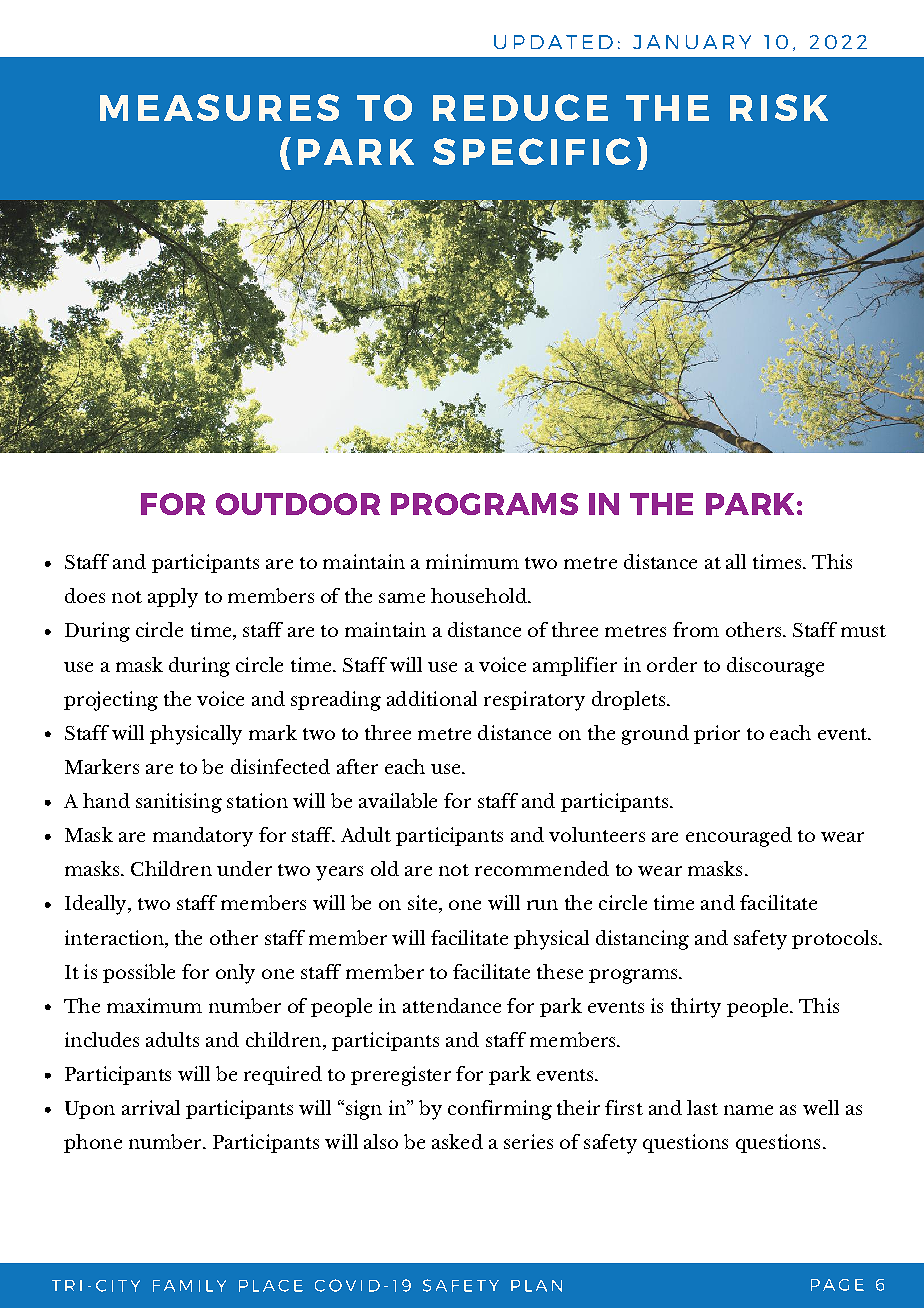 The image size is (924, 1308). Describe the element at coordinates (748, 1110) in the image. I see `name` at that location.
